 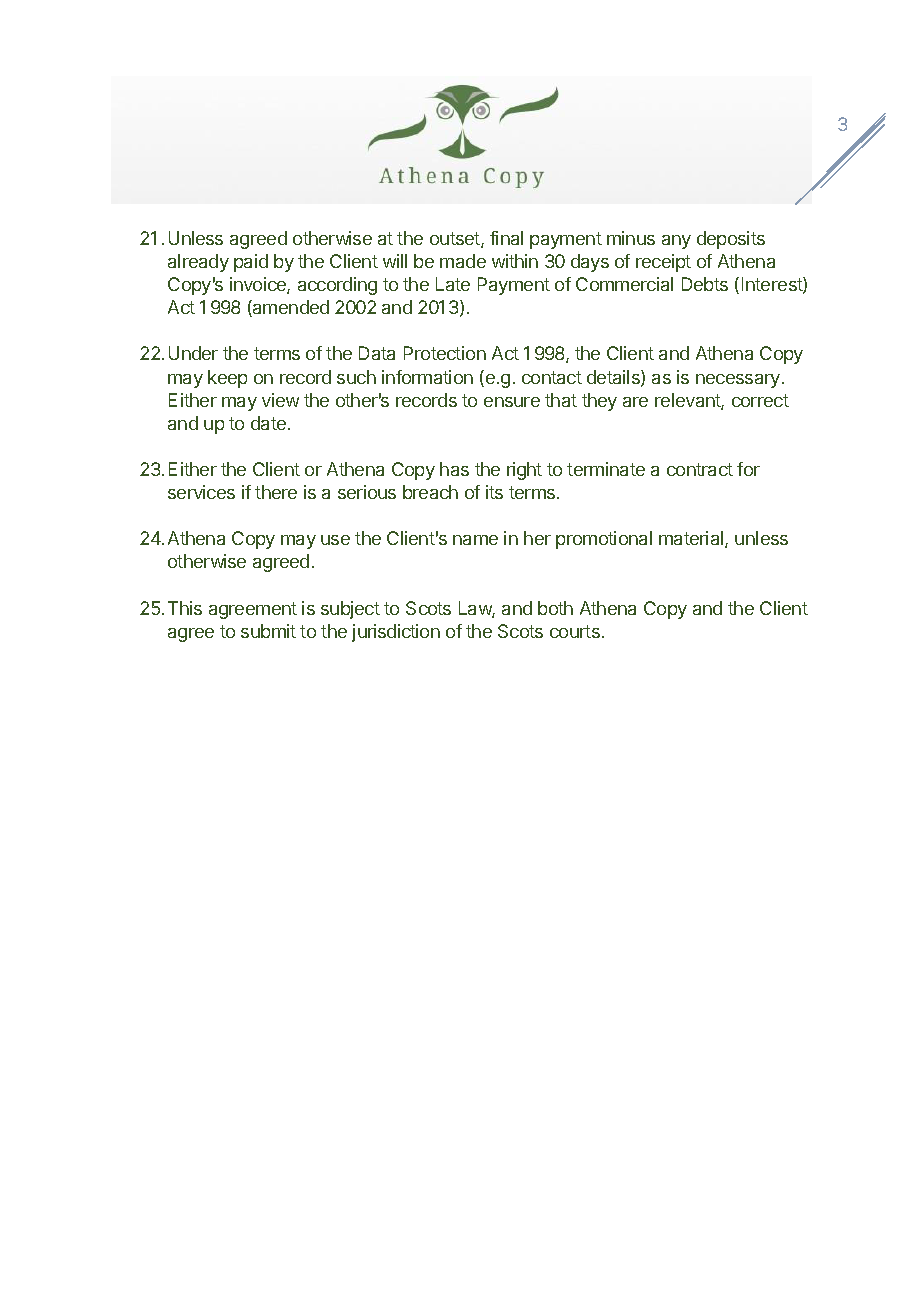 What do you see at coordinates (700, 469) in the image?
I see `contract` at bounding box center [700, 469].
